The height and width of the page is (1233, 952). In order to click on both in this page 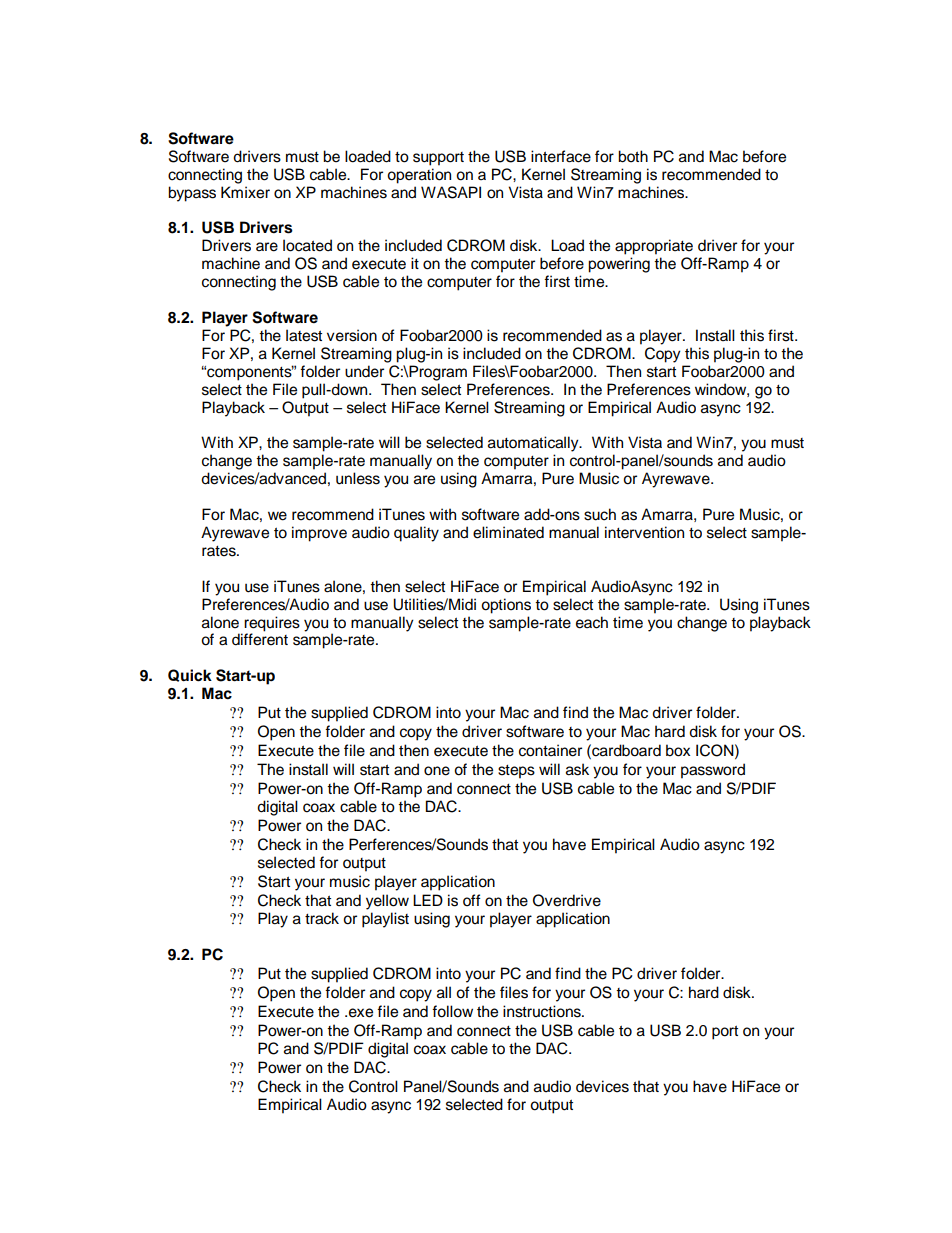, I will do `click(633, 156)`.
